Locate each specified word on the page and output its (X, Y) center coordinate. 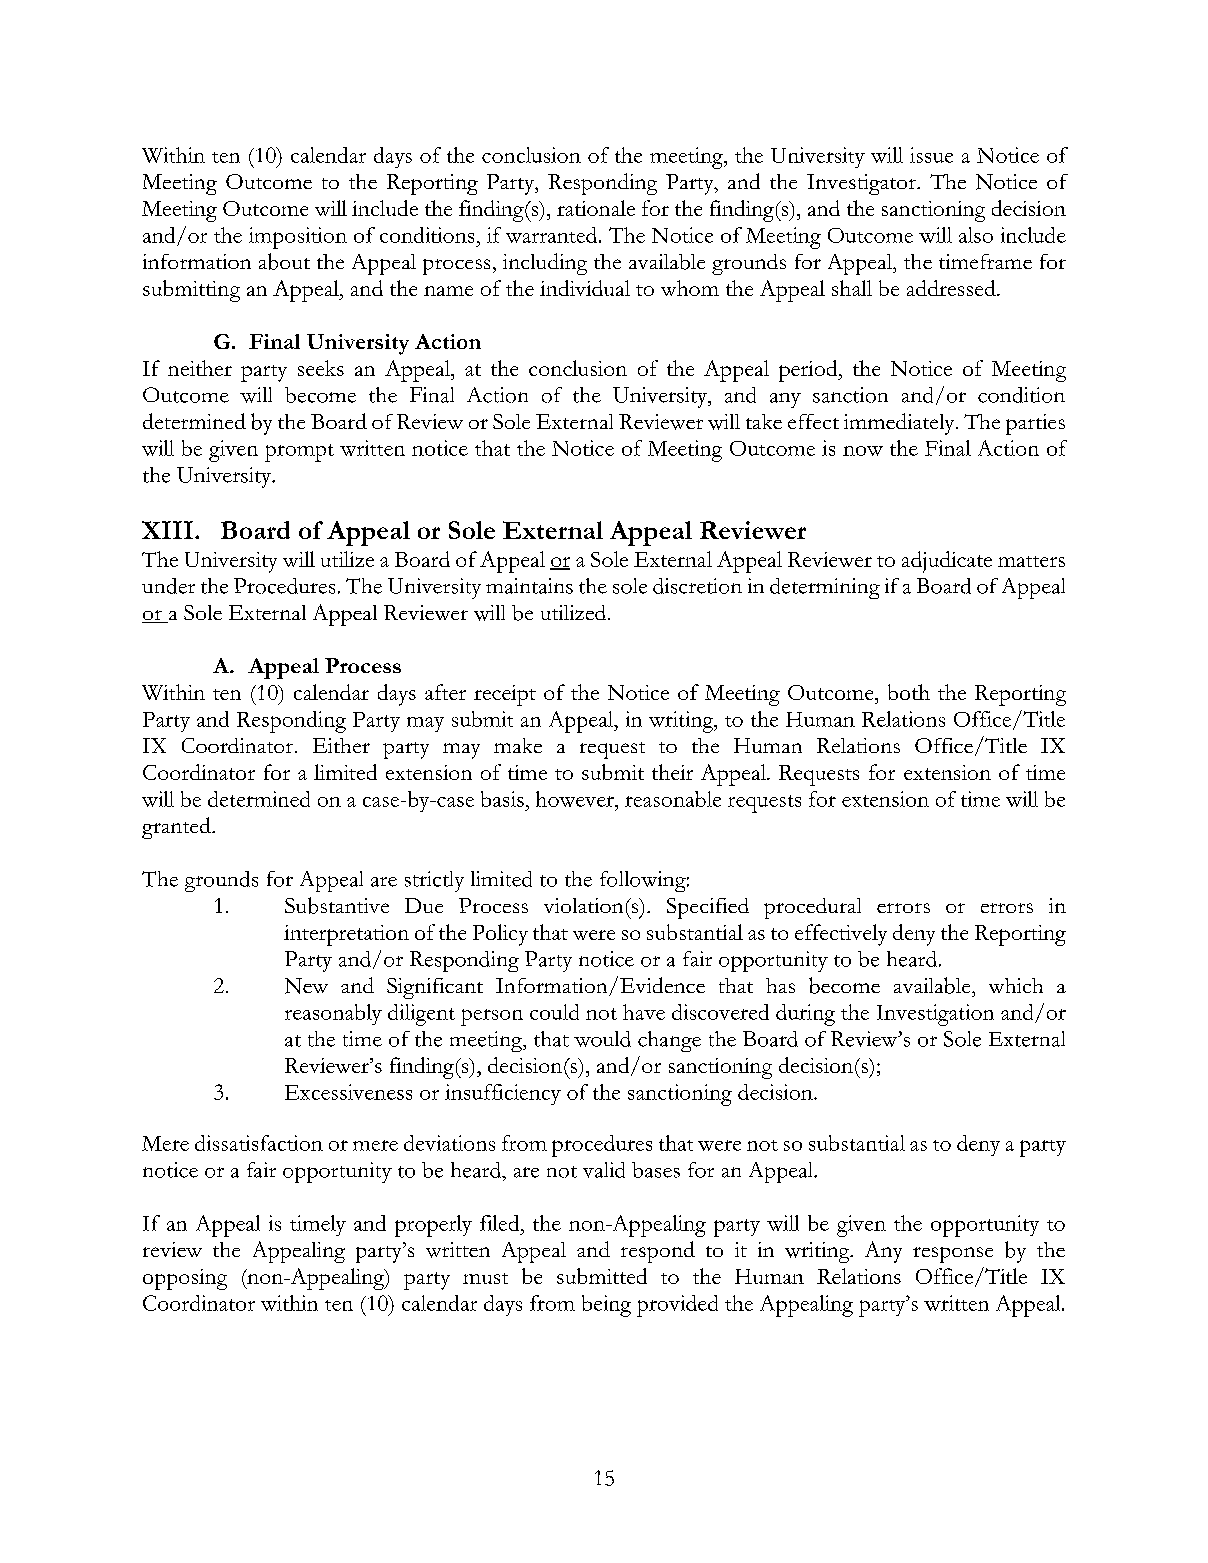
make (518, 745)
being (606, 1306)
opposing (185, 1279)
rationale (596, 208)
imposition (298, 238)
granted (177, 828)
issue (931, 155)
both (909, 692)
